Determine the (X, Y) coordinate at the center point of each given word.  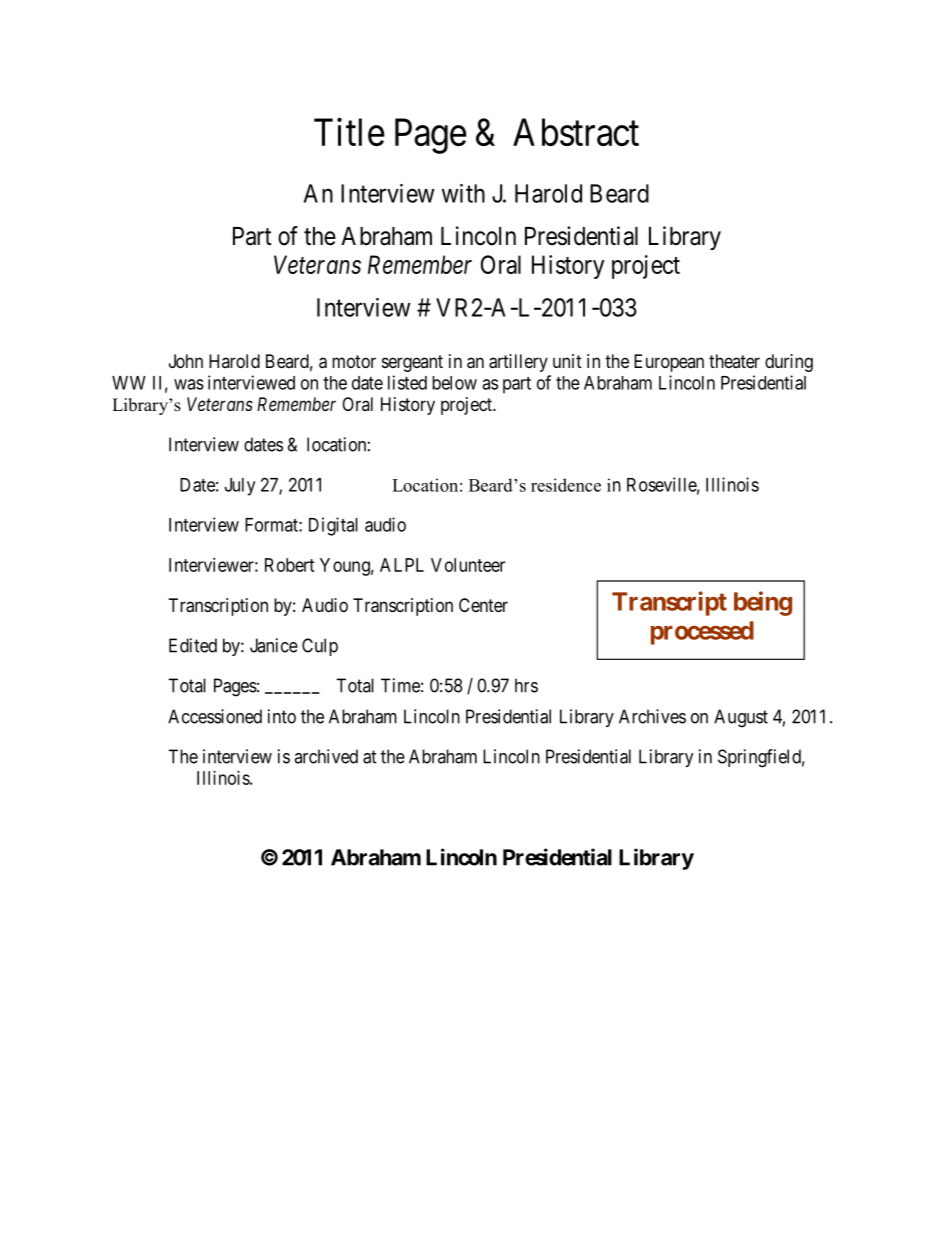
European (669, 363)
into (282, 716)
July (240, 487)
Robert (290, 565)
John (186, 361)
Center (483, 605)
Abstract (576, 132)
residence (566, 485)
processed (702, 633)
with (463, 193)
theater (734, 361)
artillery (518, 363)
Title (349, 132)
